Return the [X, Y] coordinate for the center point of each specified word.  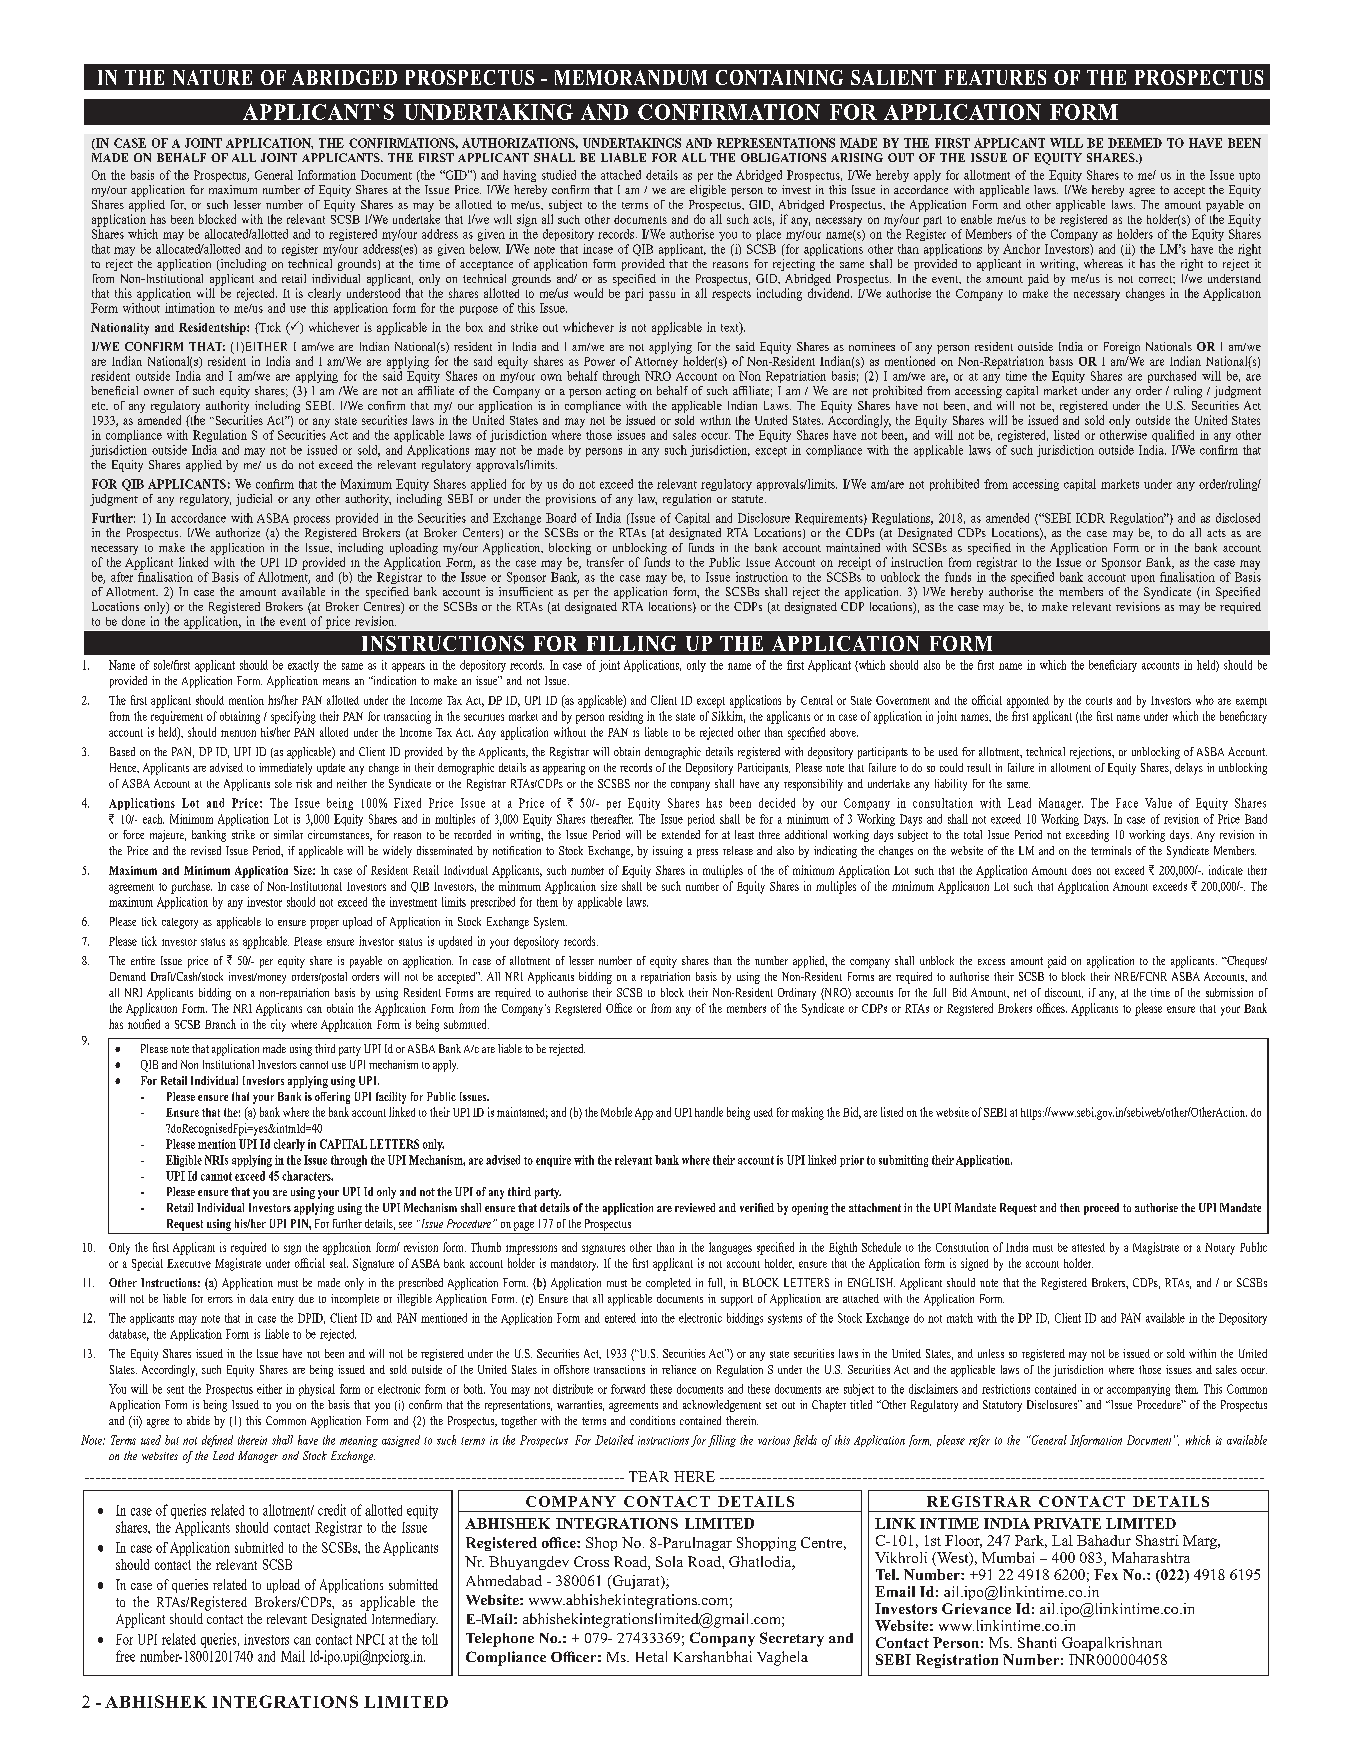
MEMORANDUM [631, 77]
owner [159, 392]
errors [220, 1300]
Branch [220, 1024]
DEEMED [1135, 143]
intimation [190, 308]
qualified [1173, 436]
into [649, 1318]
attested [1088, 1247]
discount [1064, 993]
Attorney [656, 363]
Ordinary [797, 994]
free [125, 1656]
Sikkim [728, 717]
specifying [293, 717]
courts [1099, 701]
